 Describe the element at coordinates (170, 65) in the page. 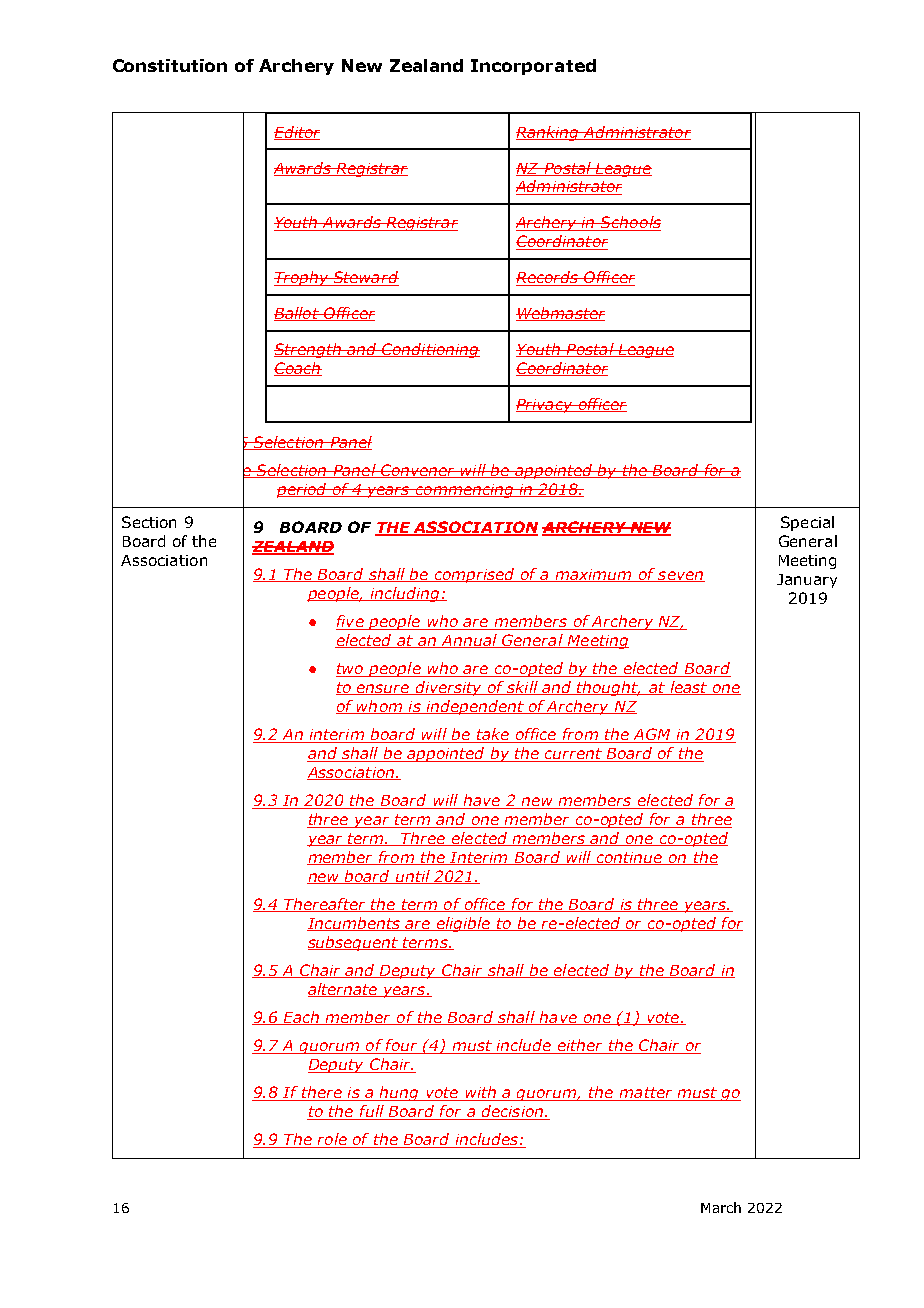

I see `Constitution` at that location.
